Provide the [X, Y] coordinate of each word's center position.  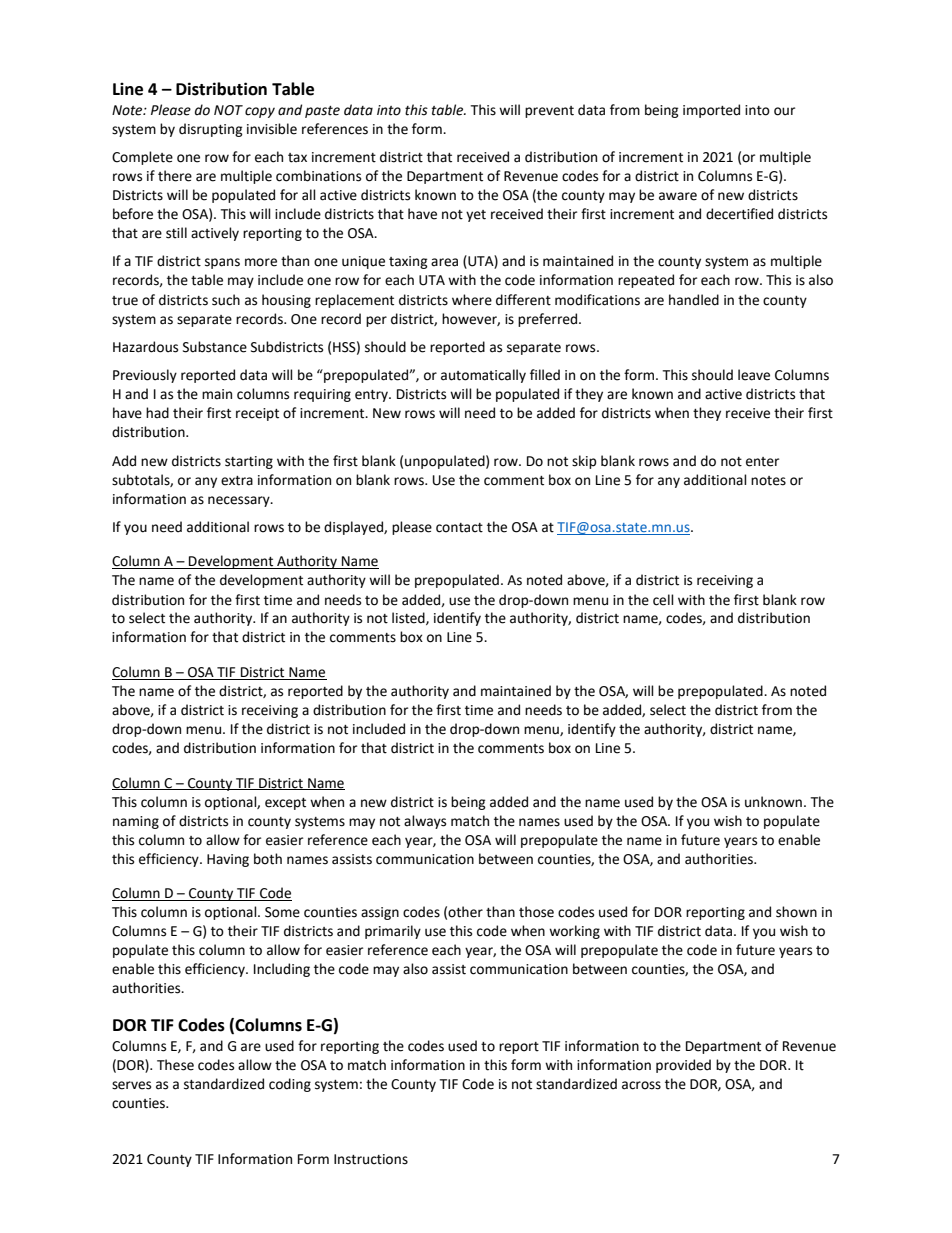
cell [663, 600]
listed [409, 618]
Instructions [371, 1159]
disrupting [211, 130]
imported [711, 111]
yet [476, 216]
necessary [240, 501]
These [175, 1065]
